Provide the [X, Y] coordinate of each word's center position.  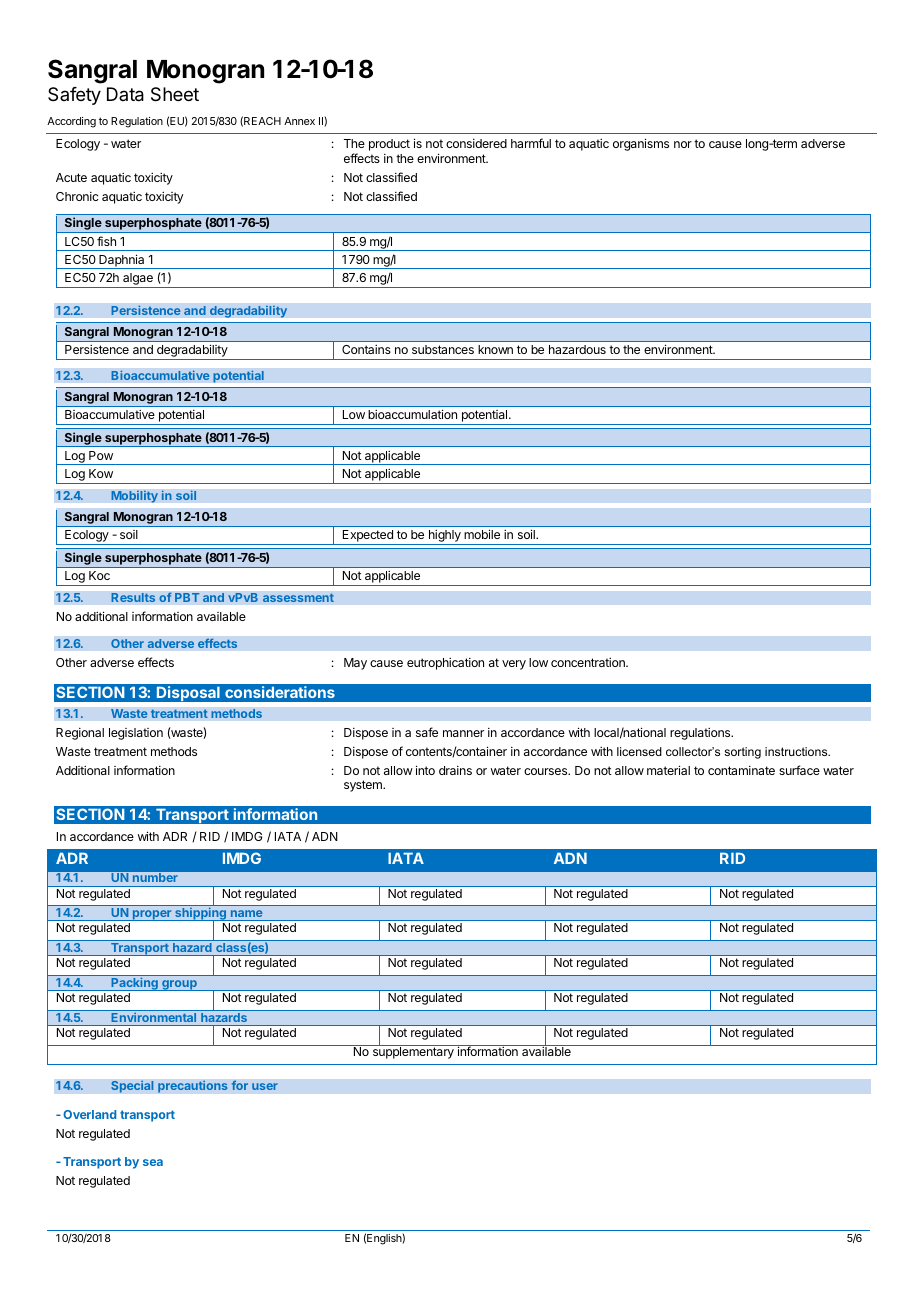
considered [476, 143]
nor [683, 144]
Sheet [175, 94]
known [495, 349]
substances [443, 349]
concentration [589, 662]
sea [153, 1162]
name [246, 913]
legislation [136, 734]
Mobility [134, 496]
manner [463, 733]
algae [138, 280]
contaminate [741, 770]
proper [152, 915]
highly [444, 537]
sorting [742, 753]
